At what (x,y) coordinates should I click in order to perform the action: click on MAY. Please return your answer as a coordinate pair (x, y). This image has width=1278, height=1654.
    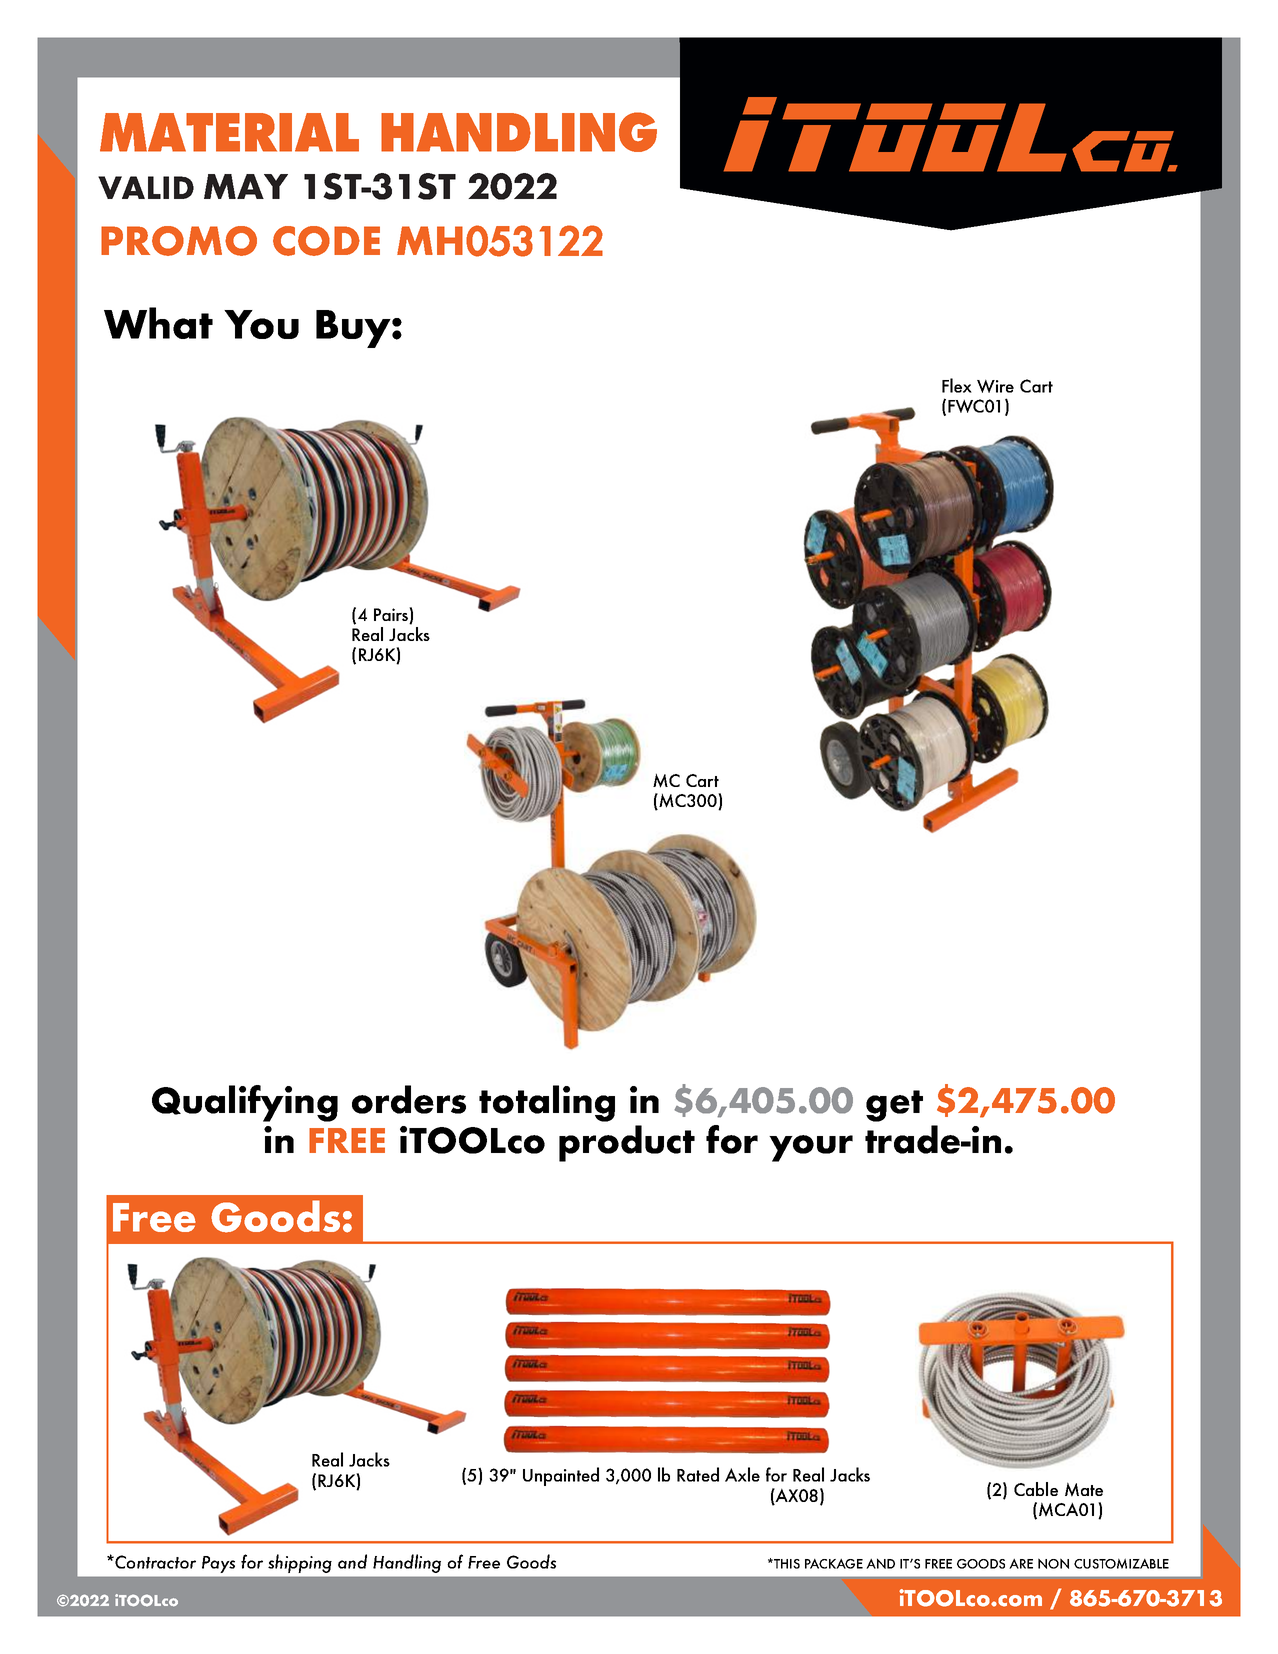
    Looking at the image, I should click on (246, 186).
